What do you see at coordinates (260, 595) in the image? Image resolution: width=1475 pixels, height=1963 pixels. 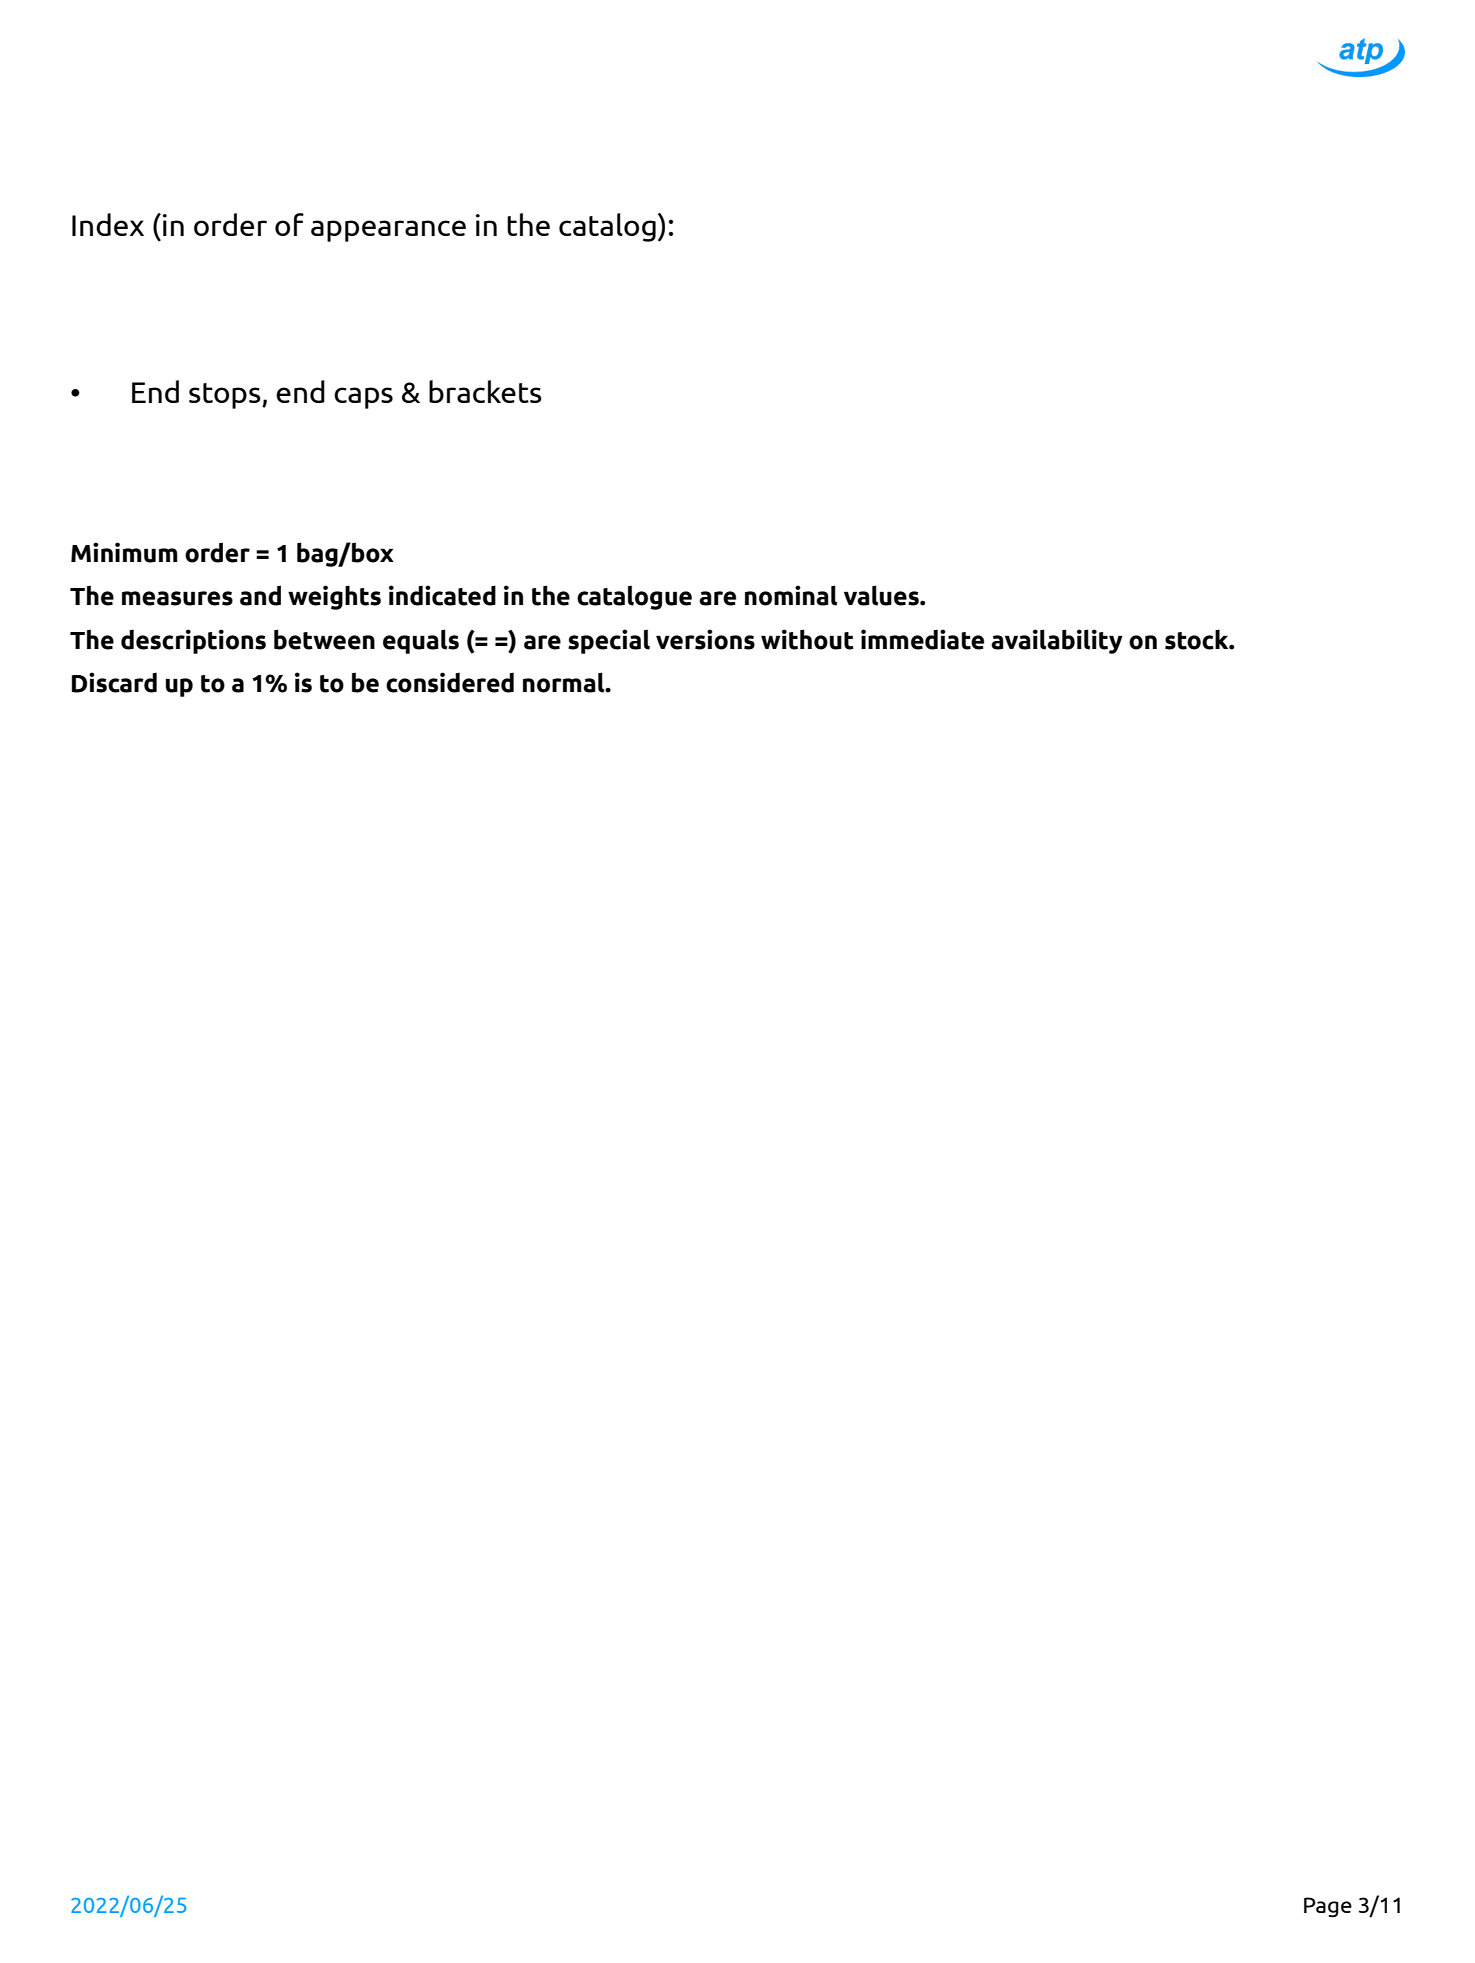 I see `and` at bounding box center [260, 595].
